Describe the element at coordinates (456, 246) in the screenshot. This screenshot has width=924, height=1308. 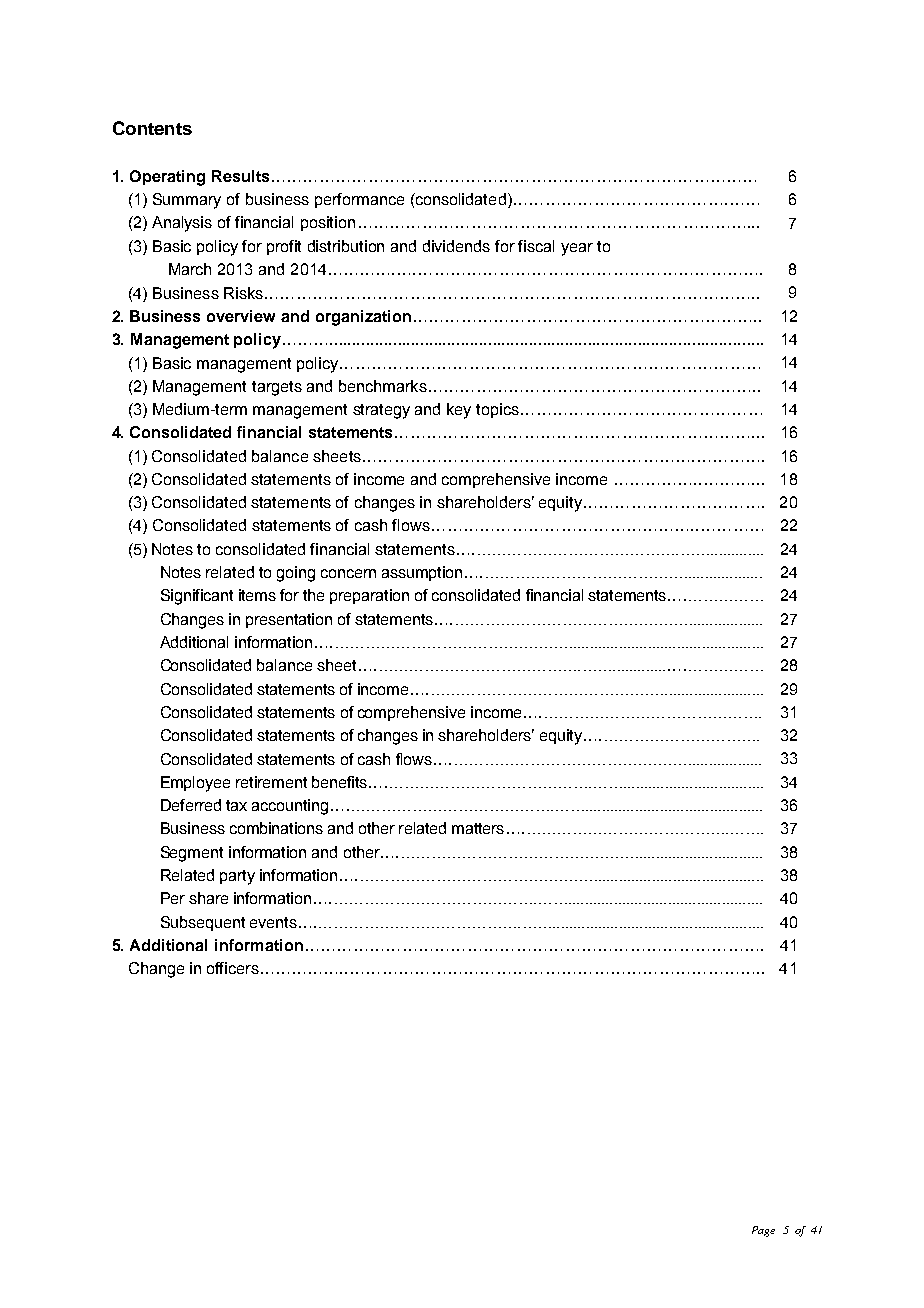
I see `dividends` at that location.
